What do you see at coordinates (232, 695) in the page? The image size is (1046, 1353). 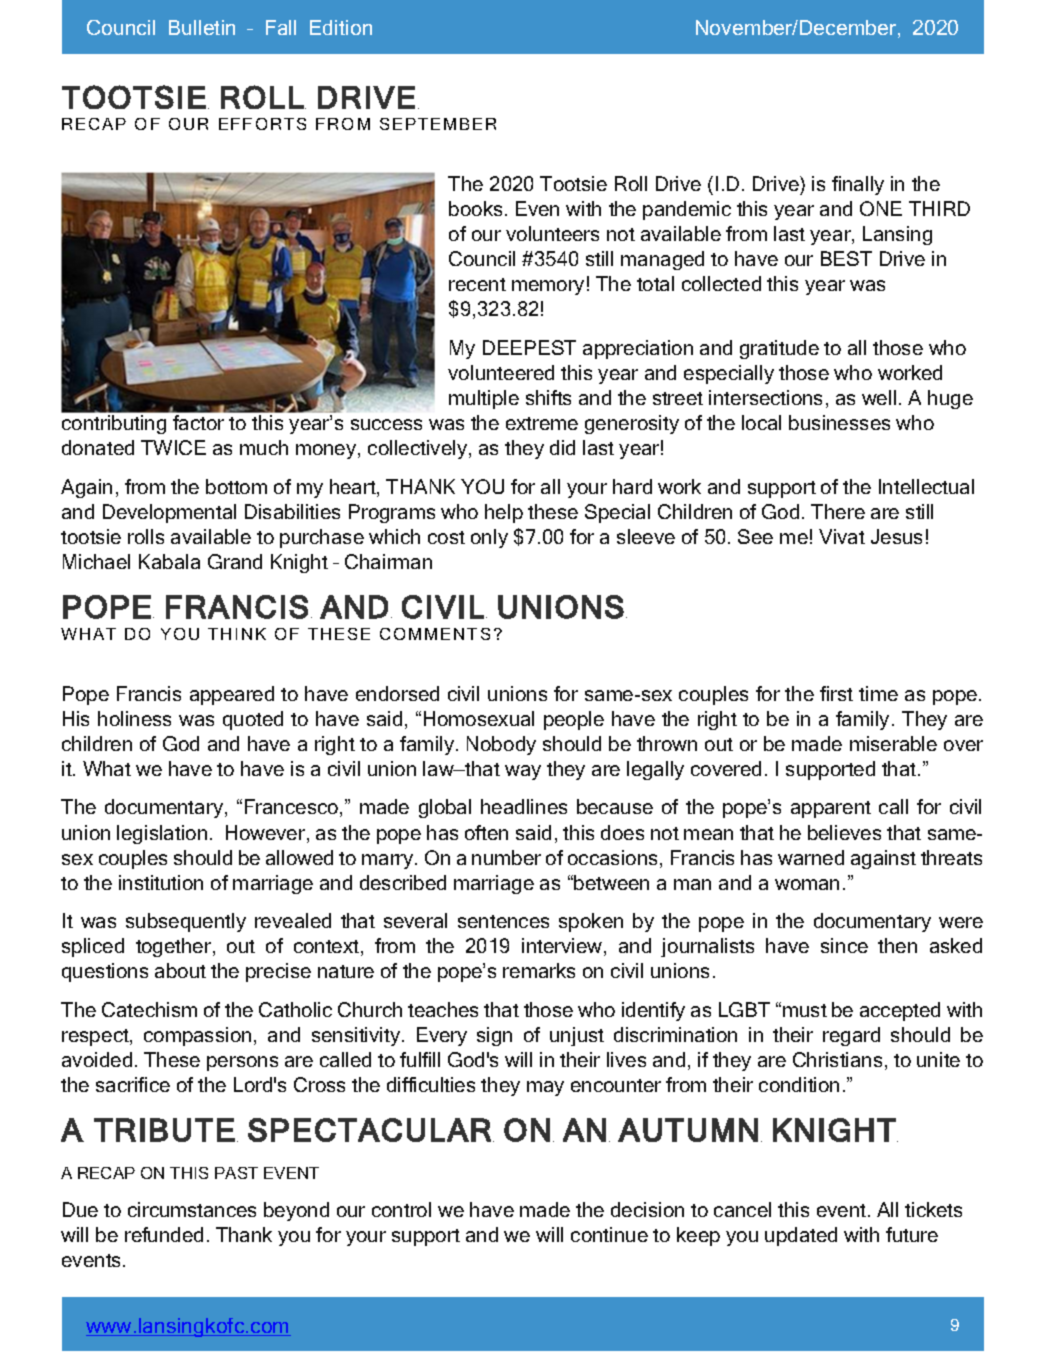 I see `appeared` at bounding box center [232, 695].
